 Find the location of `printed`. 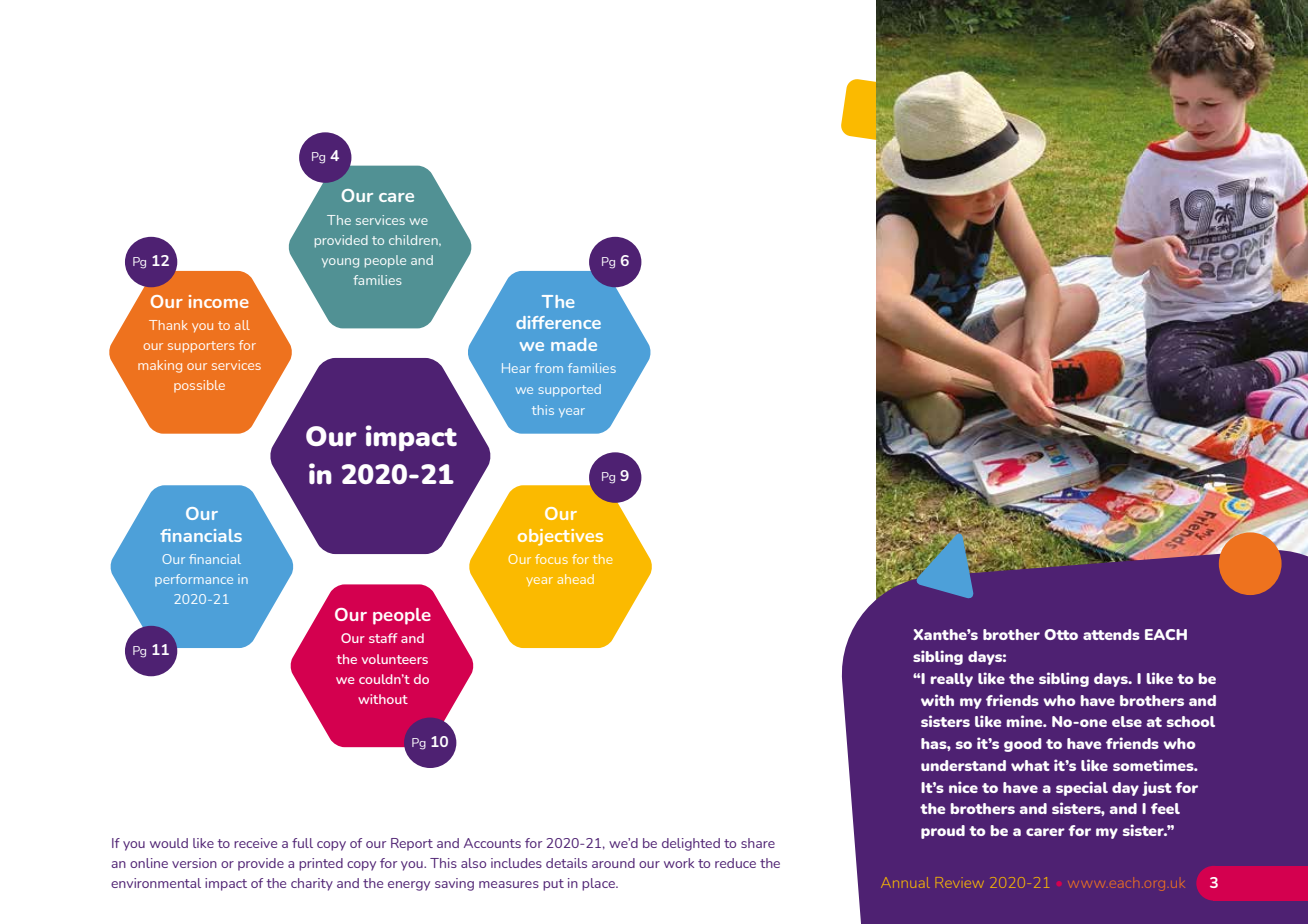

printed is located at coordinates (321, 864).
